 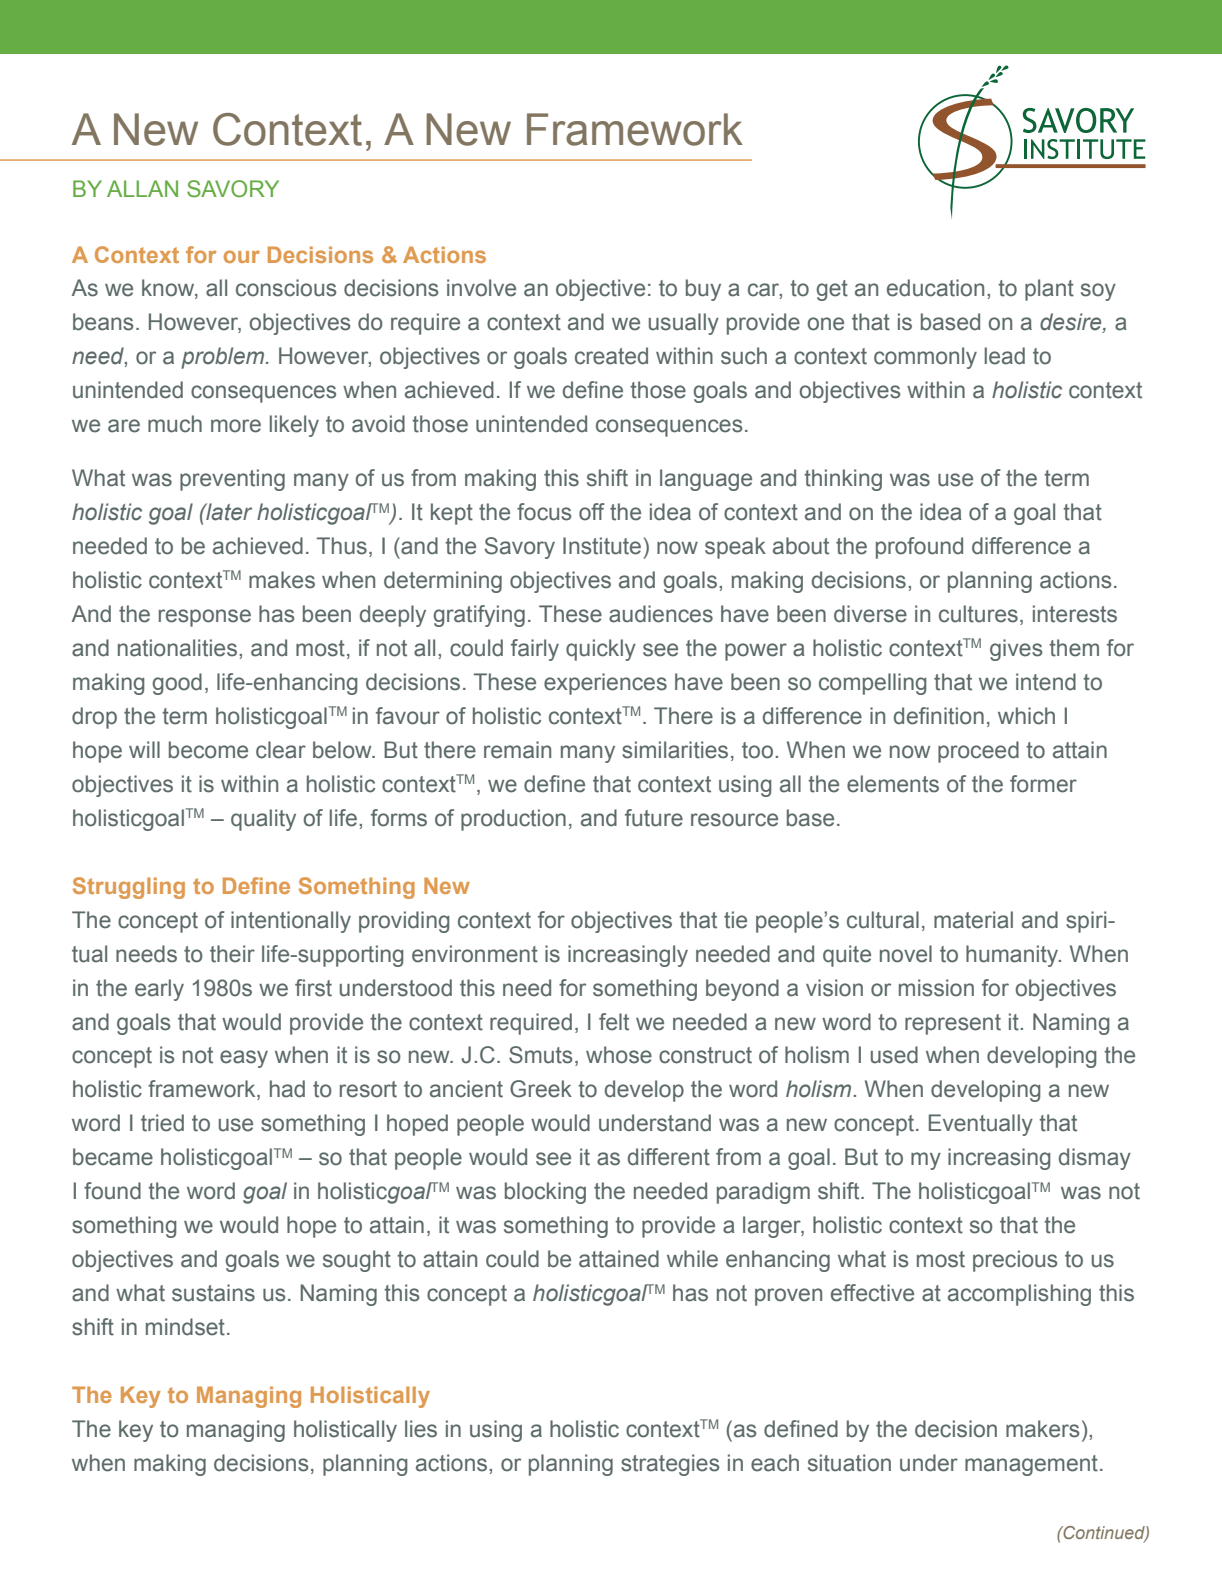 I want to click on education, so click(x=935, y=288).
